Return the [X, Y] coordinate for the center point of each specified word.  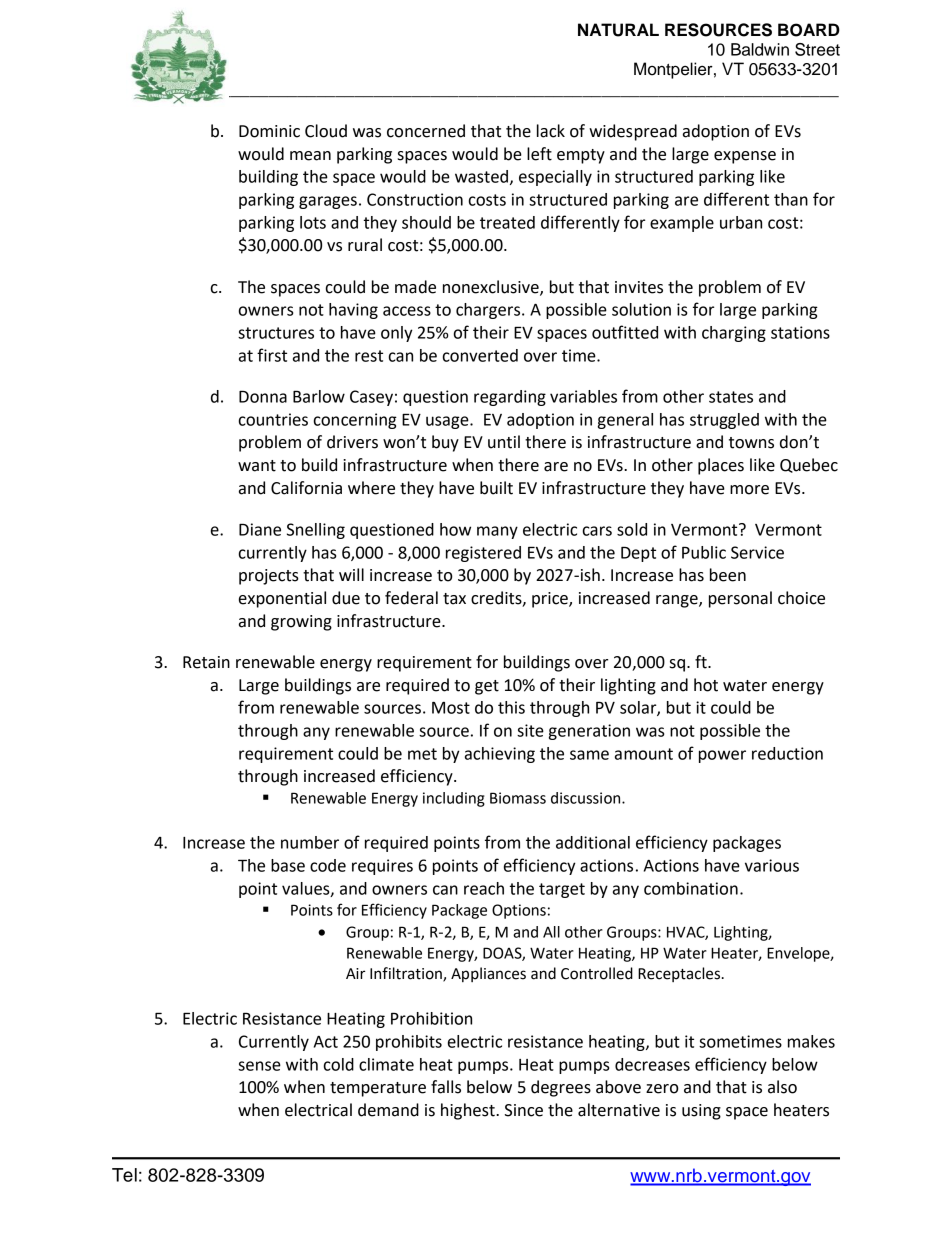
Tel [124, 1175]
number [310, 842]
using [701, 1112]
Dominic [269, 131]
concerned [426, 131]
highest [469, 1111]
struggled [724, 421]
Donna [263, 396]
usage [448, 422]
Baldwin [760, 49]
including [454, 799]
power [722, 756]
